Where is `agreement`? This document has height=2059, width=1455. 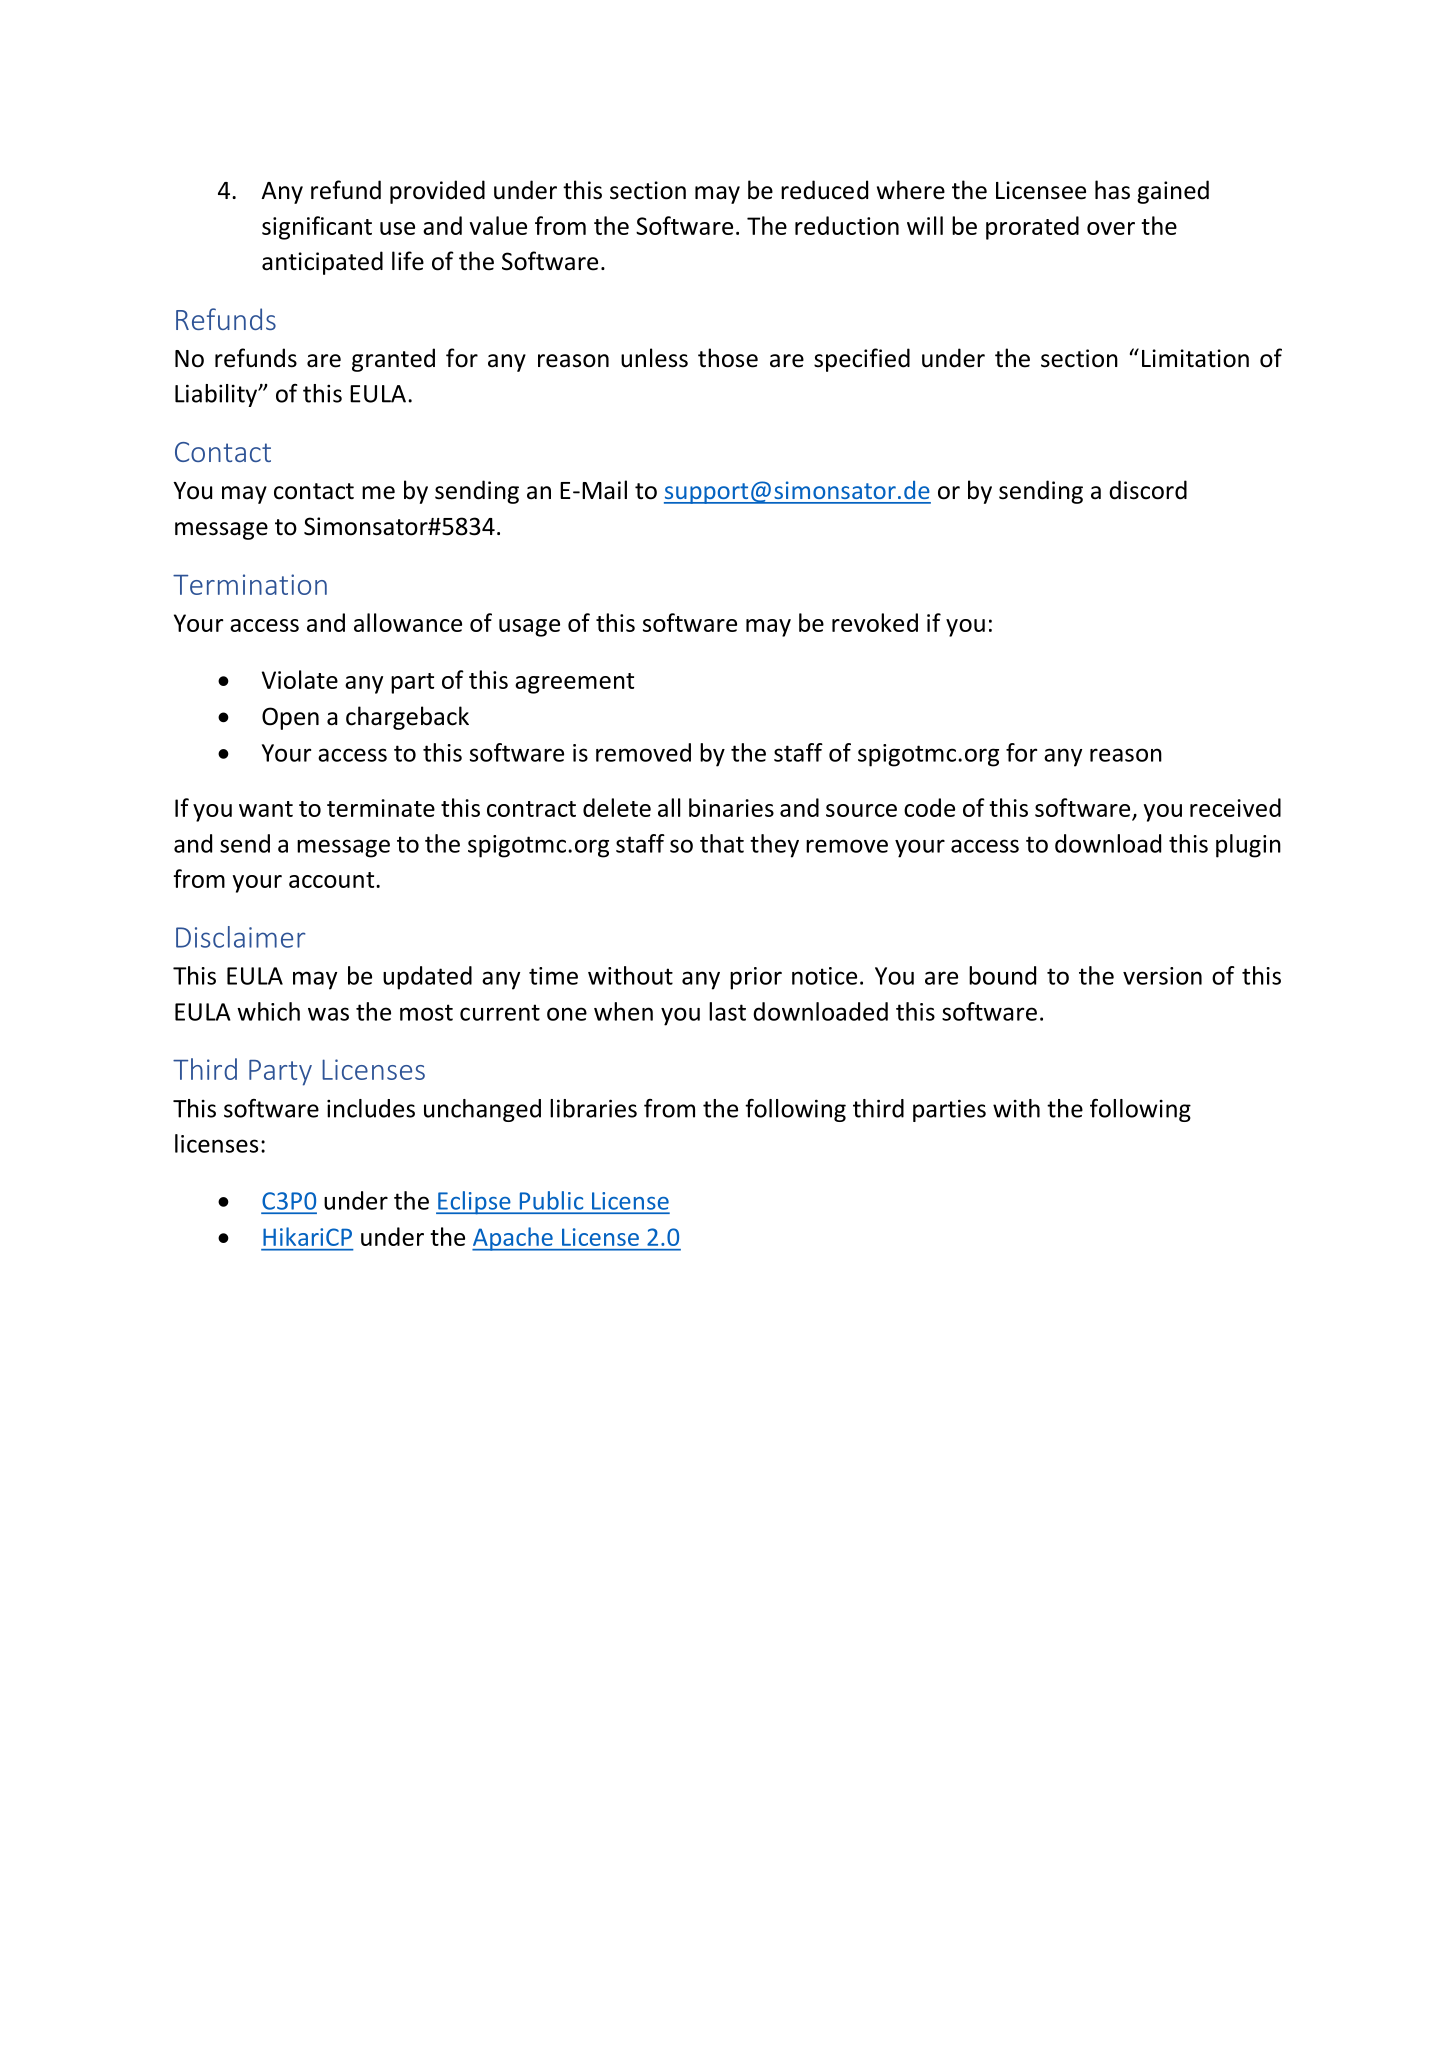
agreement is located at coordinates (574, 683).
